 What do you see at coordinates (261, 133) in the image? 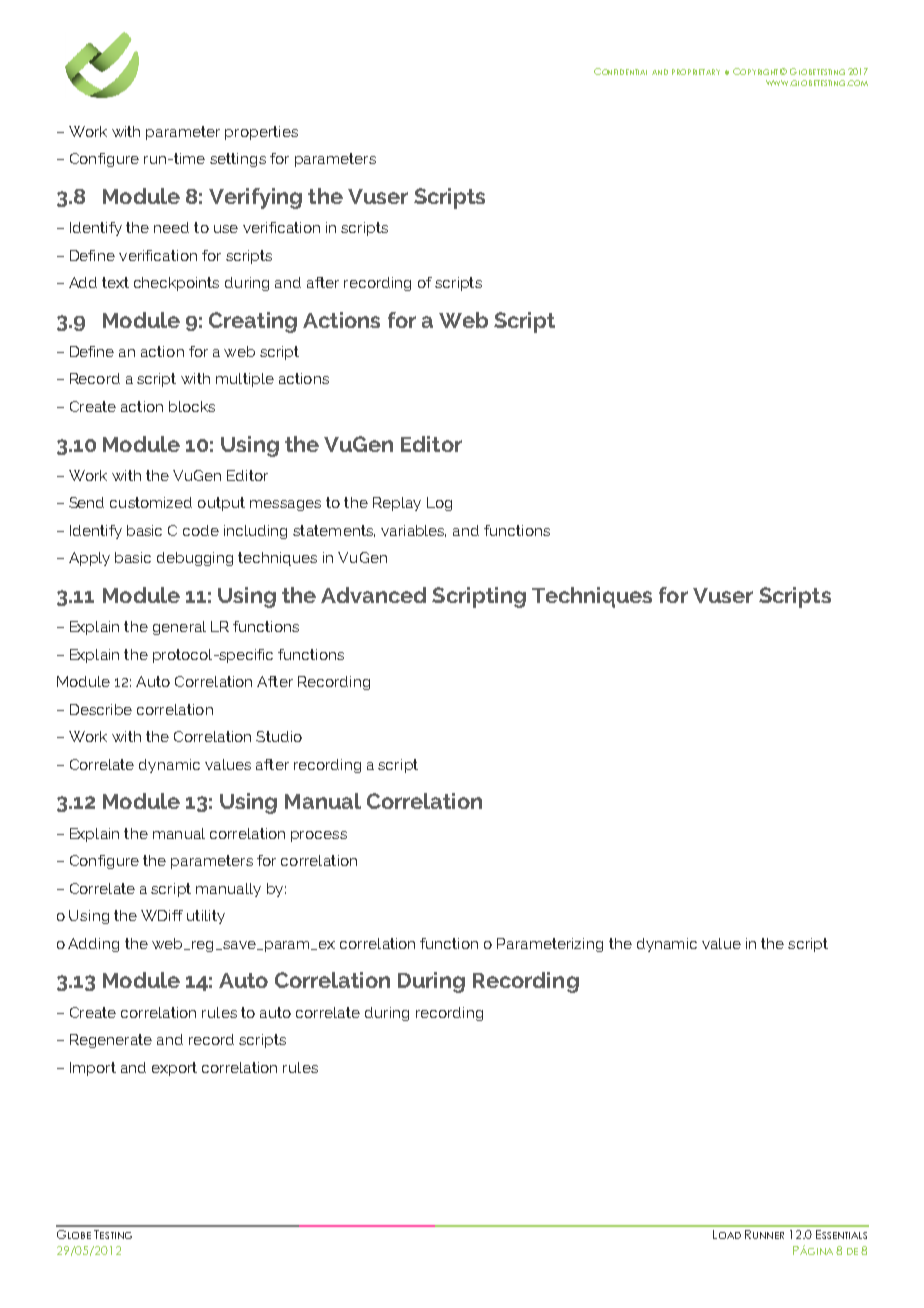
I see `properties` at bounding box center [261, 133].
